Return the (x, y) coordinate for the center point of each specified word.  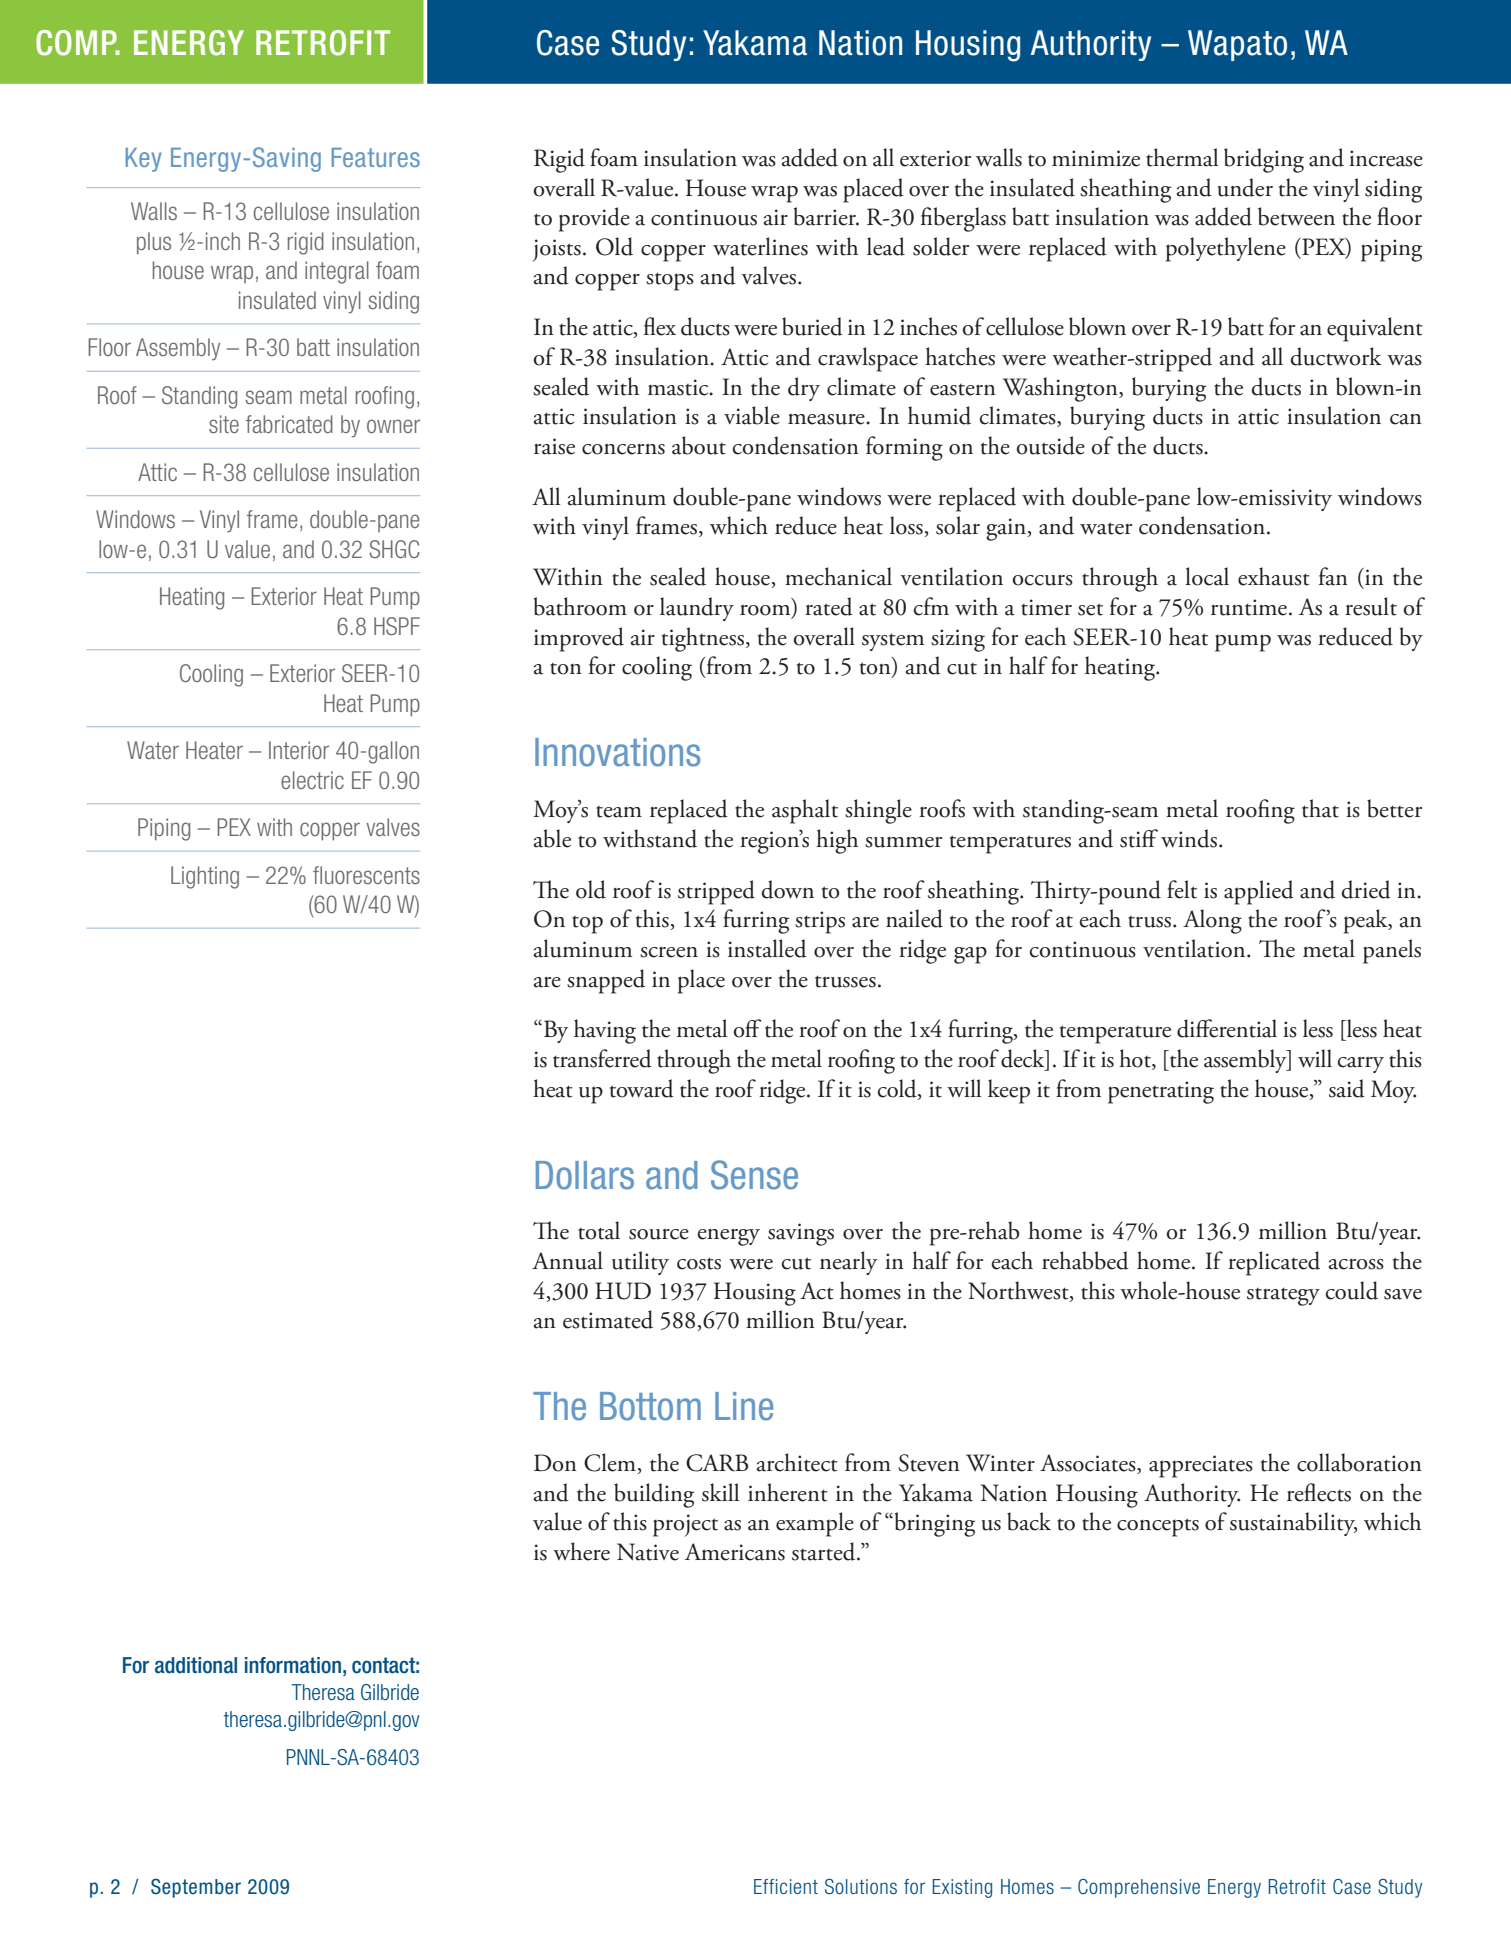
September (196, 1888)
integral (337, 272)
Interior (299, 750)
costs (699, 1263)
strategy (1283, 1296)
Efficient (786, 1886)
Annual (567, 1260)
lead (886, 246)
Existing (962, 1888)
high (837, 841)
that (1320, 808)
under (1245, 187)
